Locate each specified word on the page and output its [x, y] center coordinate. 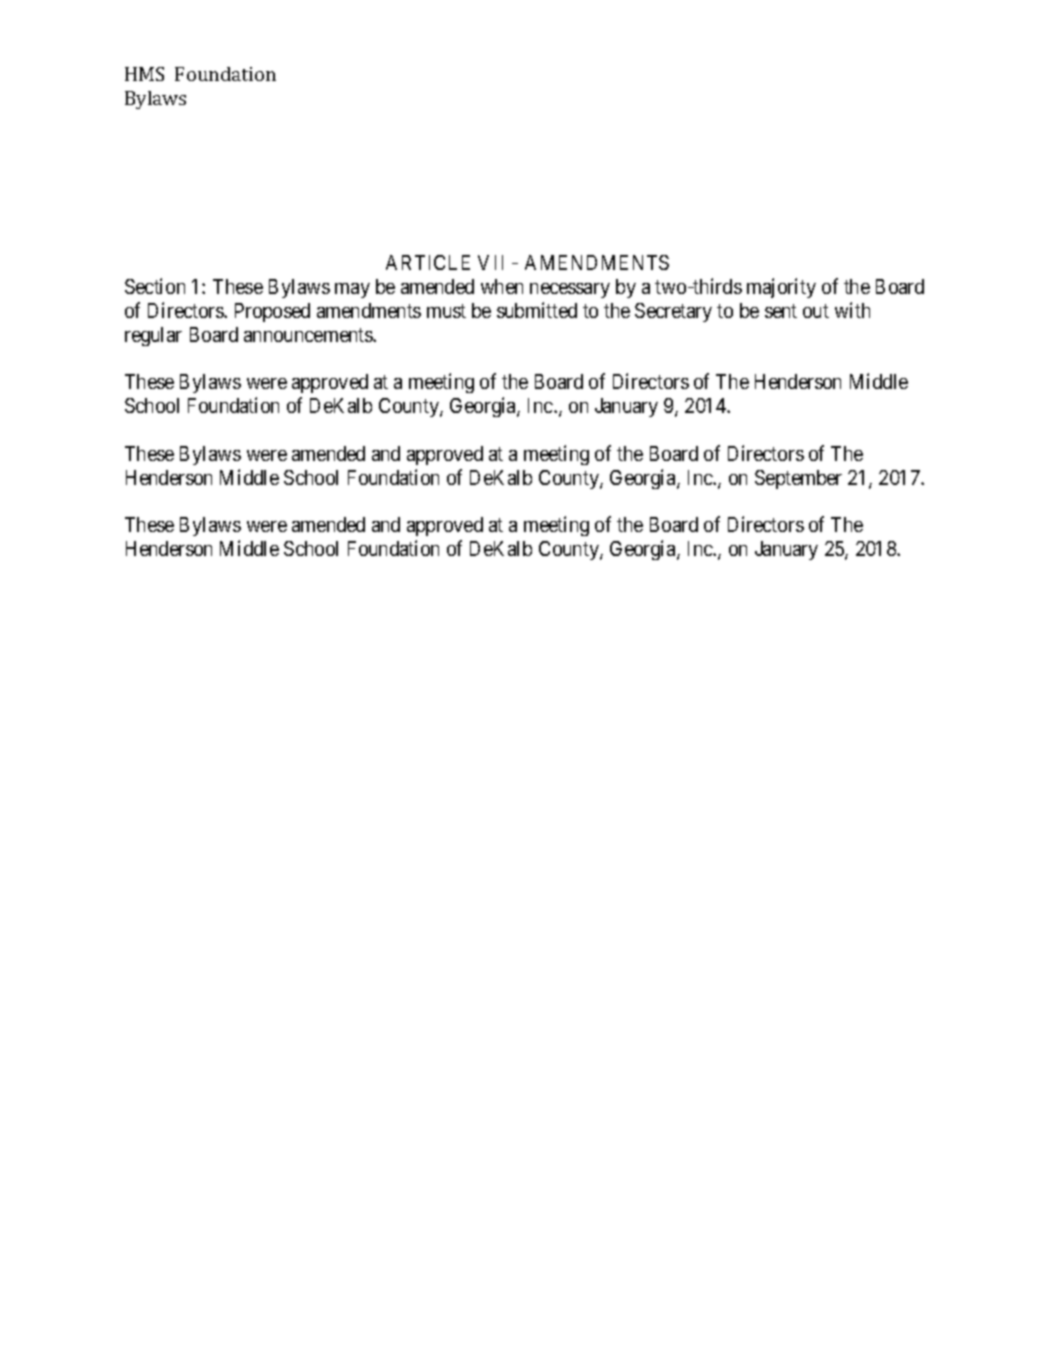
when [502, 286]
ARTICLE [428, 262]
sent [781, 311]
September [798, 479]
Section [155, 286]
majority [781, 288]
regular [153, 336]
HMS [144, 74]
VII [490, 262]
